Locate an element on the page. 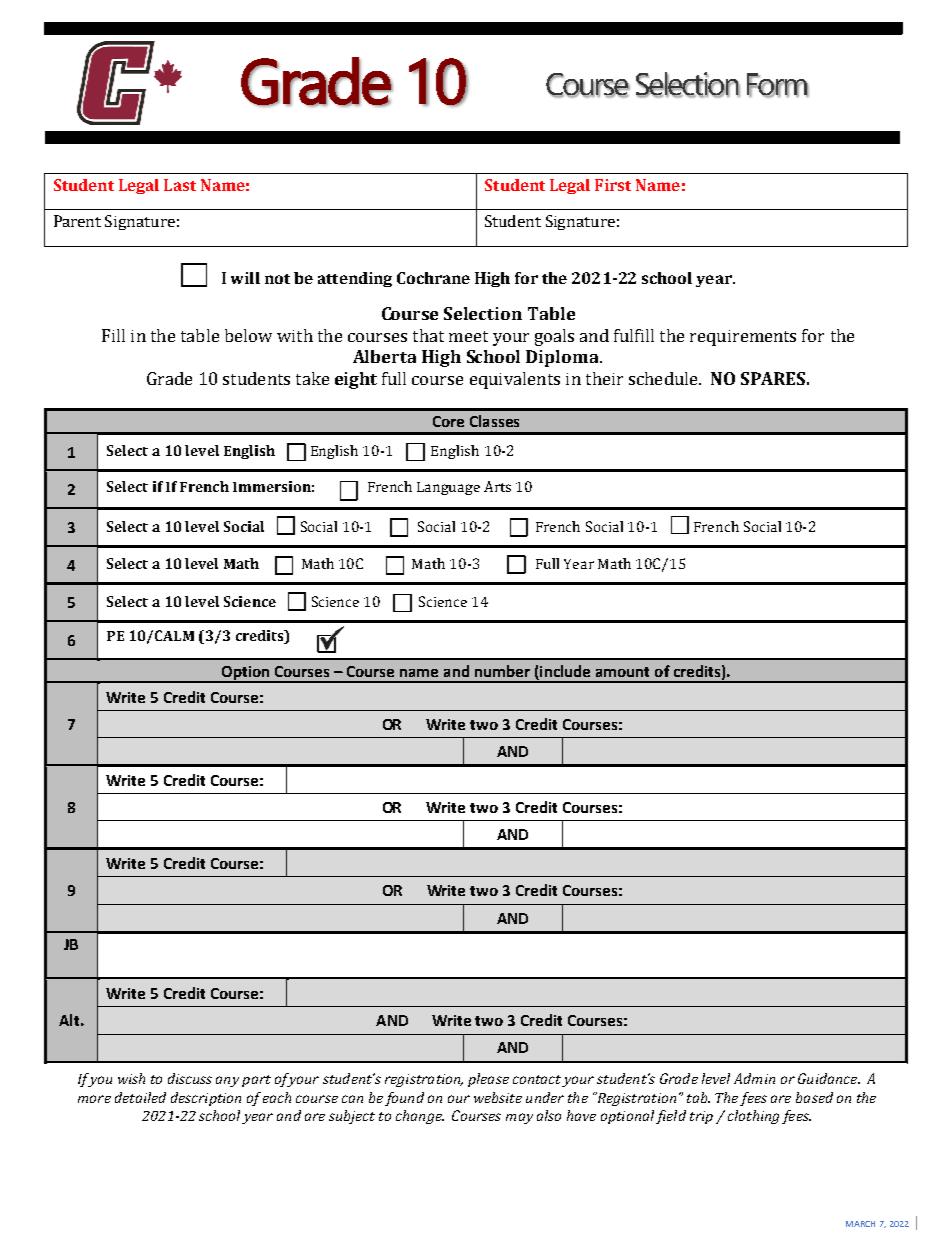 The image size is (952, 1233). MARCH is located at coordinates (860, 1224).
